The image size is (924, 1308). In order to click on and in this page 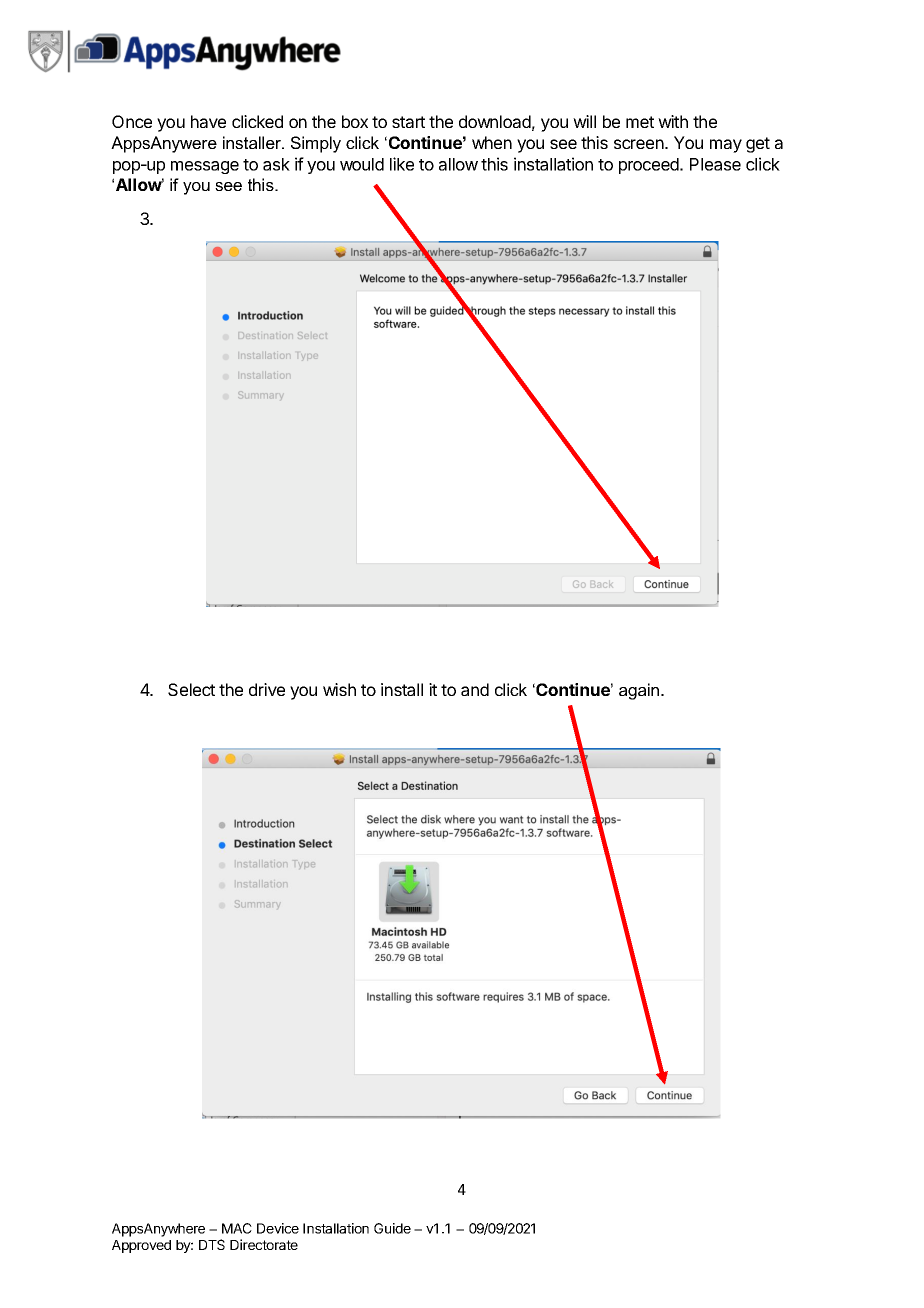, I will do `click(475, 689)`.
